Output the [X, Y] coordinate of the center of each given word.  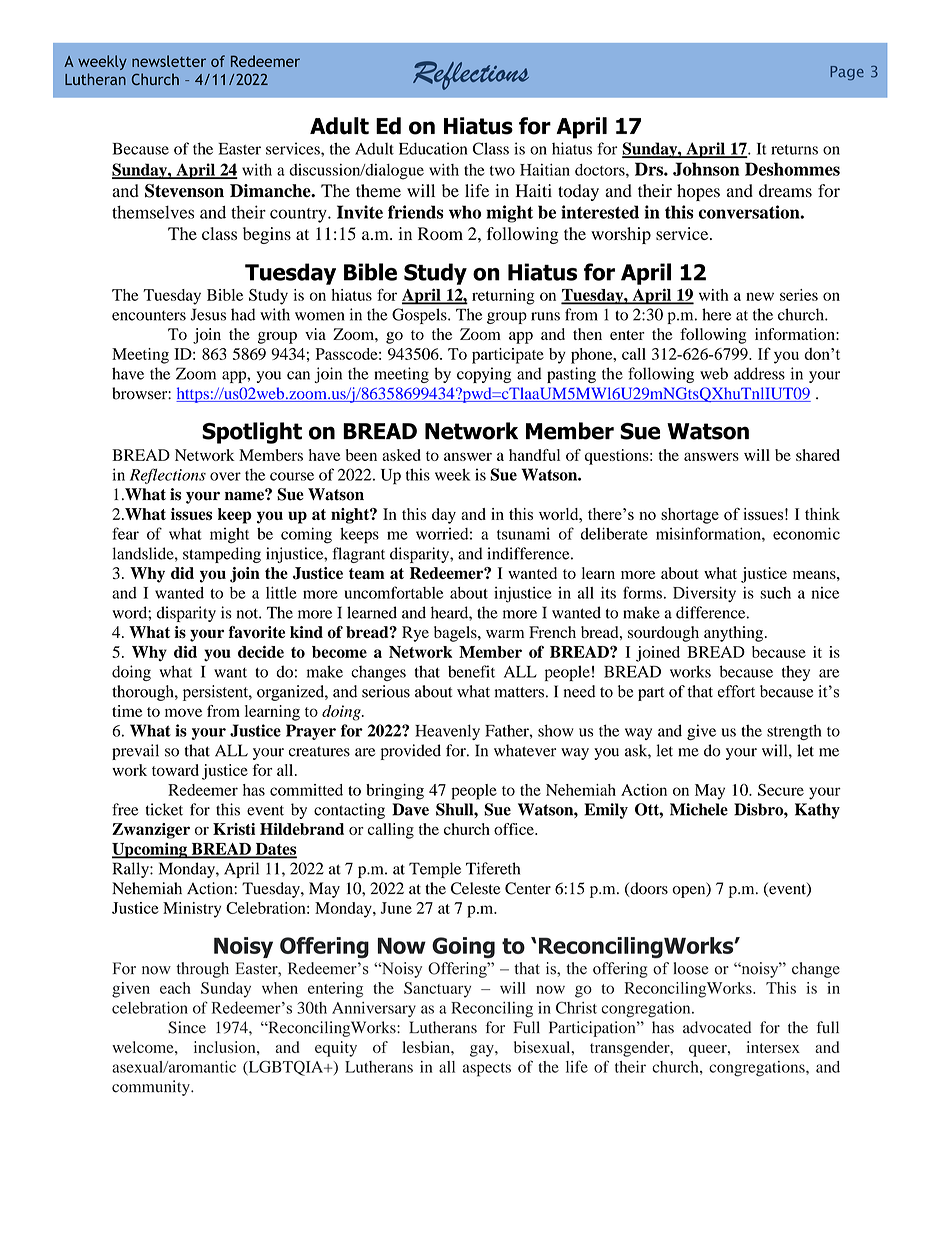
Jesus [208, 314]
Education [433, 148]
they [796, 673]
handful [534, 455]
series [799, 295]
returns [794, 150]
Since [187, 1027]
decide [261, 652]
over [225, 476]
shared [818, 455]
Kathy [817, 811]
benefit [471, 671]
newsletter [169, 61]
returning [503, 297]
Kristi [234, 829]
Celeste [475, 888]
